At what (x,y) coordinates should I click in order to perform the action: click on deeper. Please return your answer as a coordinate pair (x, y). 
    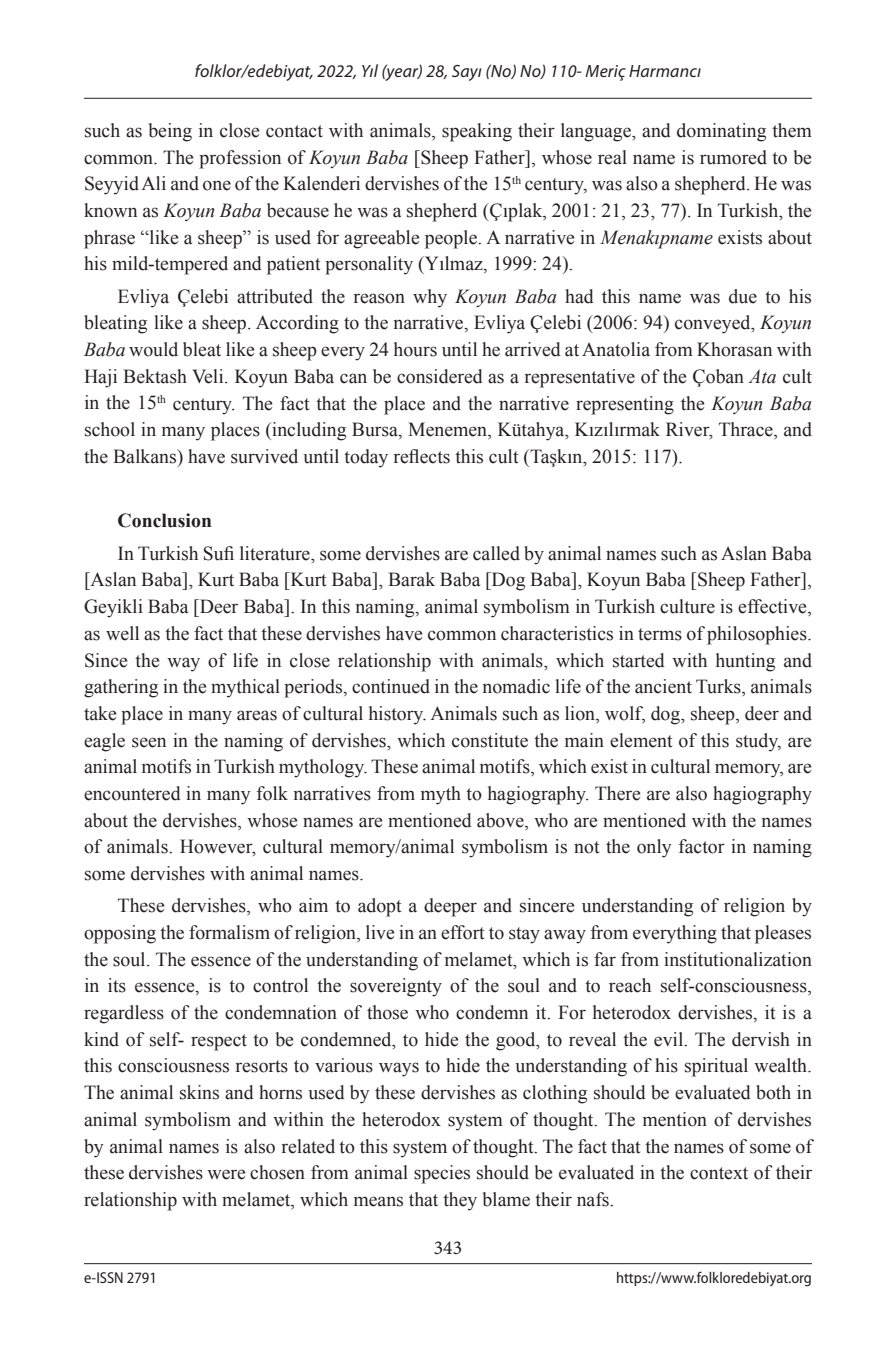
    Looking at the image, I should click on (450, 907).
